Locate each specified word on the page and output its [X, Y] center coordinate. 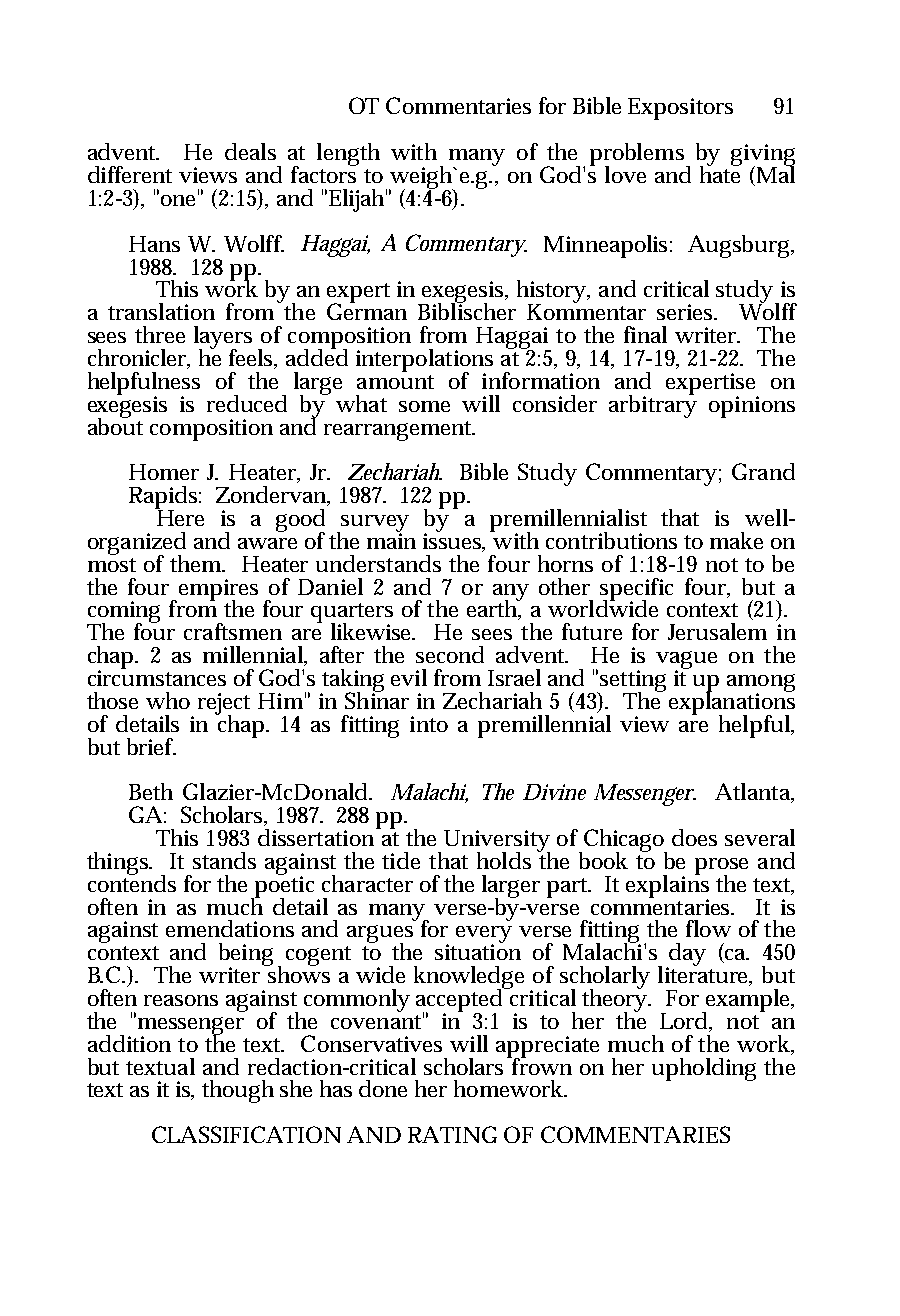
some [424, 406]
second [450, 654]
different [130, 174]
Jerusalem [717, 631]
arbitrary [653, 405]
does [694, 837]
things [118, 863]
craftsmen [233, 631]
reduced [247, 403]
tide [401, 860]
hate [720, 173]
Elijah [355, 200]
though [238, 1091]
